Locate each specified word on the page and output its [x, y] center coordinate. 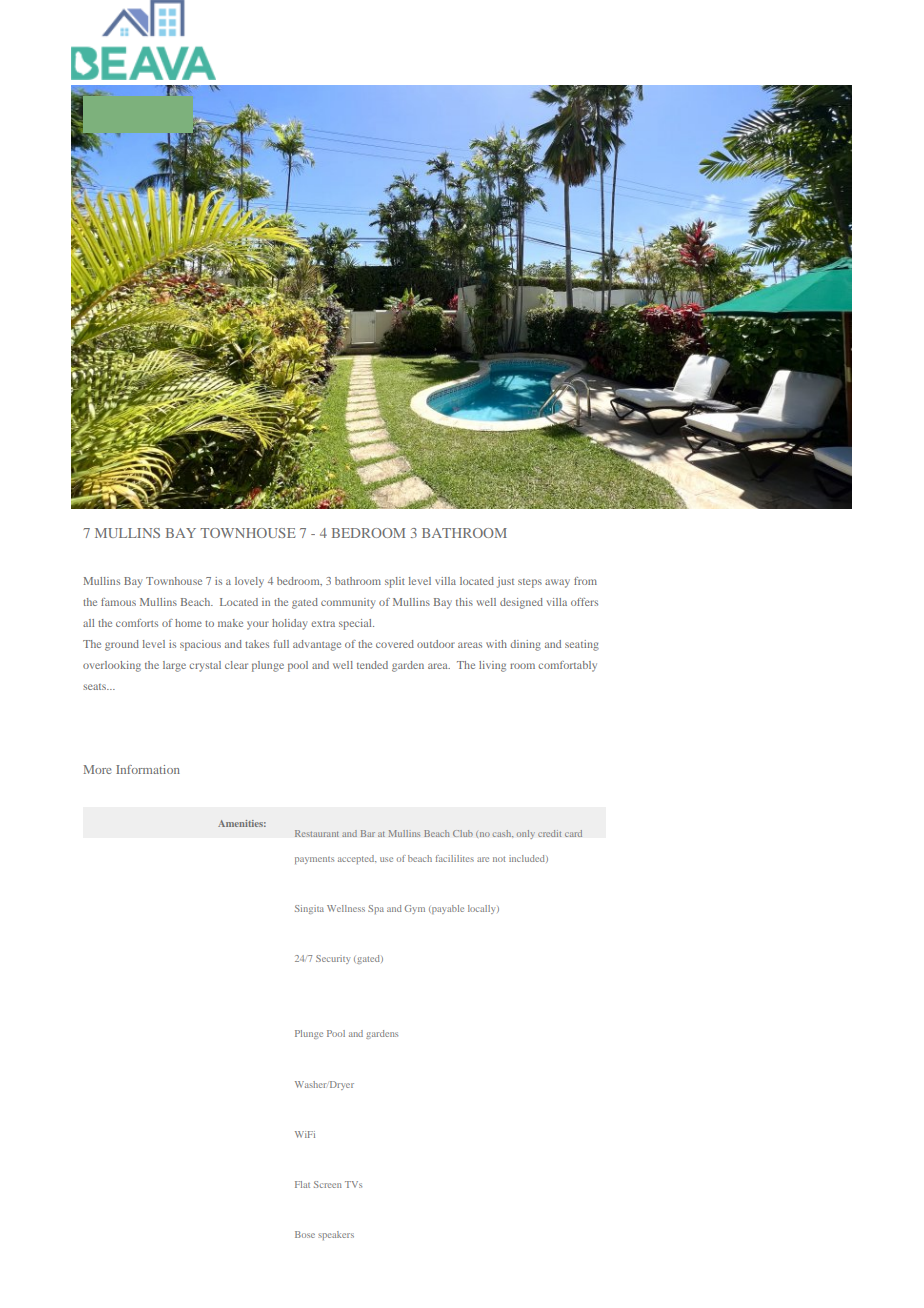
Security [333, 959]
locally [483, 909]
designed [521, 603]
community [348, 603]
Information [148, 769]
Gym [415, 909]
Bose [305, 1234]
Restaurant [317, 833]
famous [118, 602]
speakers [336, 1235]
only [525, 834]
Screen [328, 1184]
